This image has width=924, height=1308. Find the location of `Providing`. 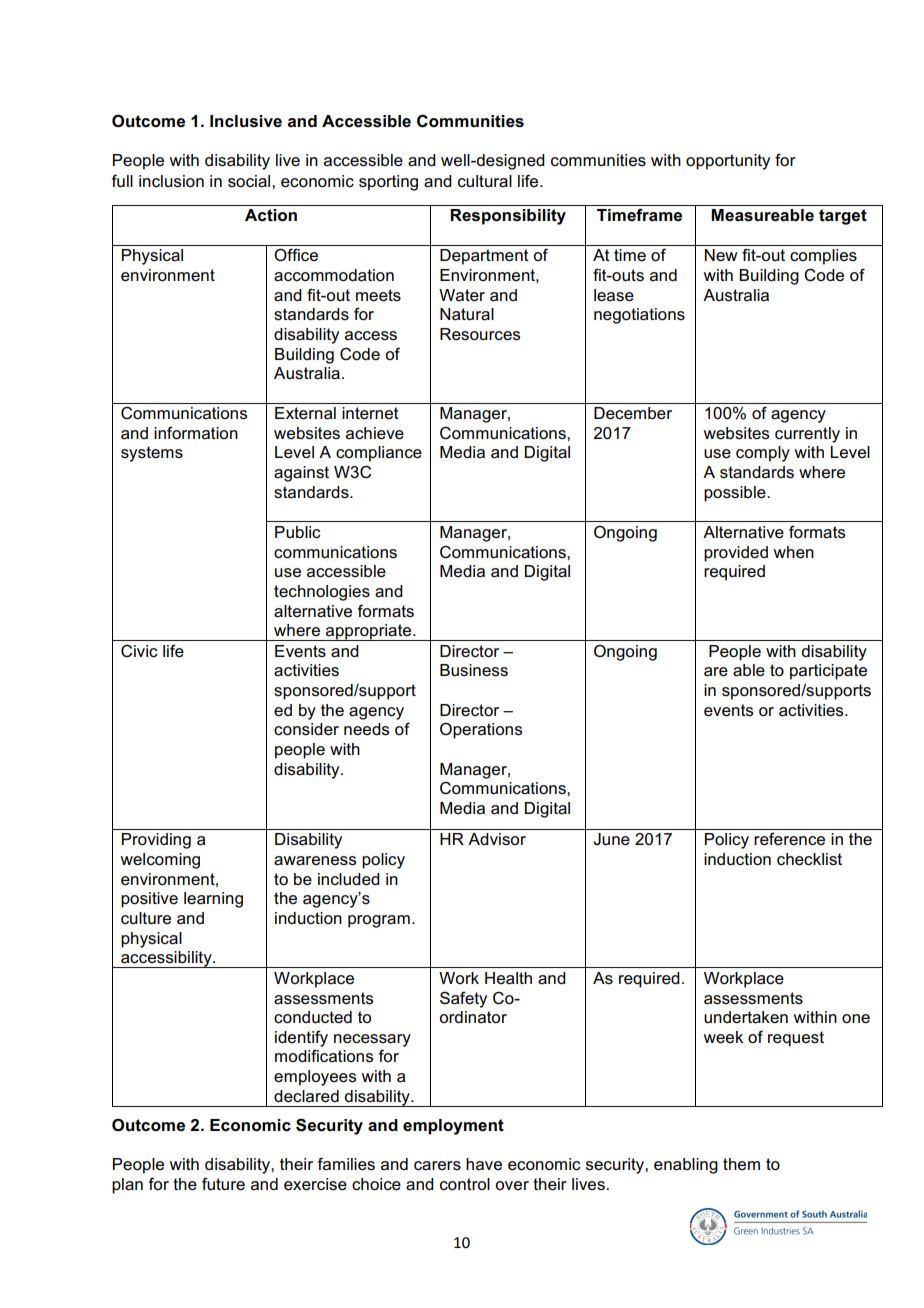

Providing is located at coordinates (156, 841).
